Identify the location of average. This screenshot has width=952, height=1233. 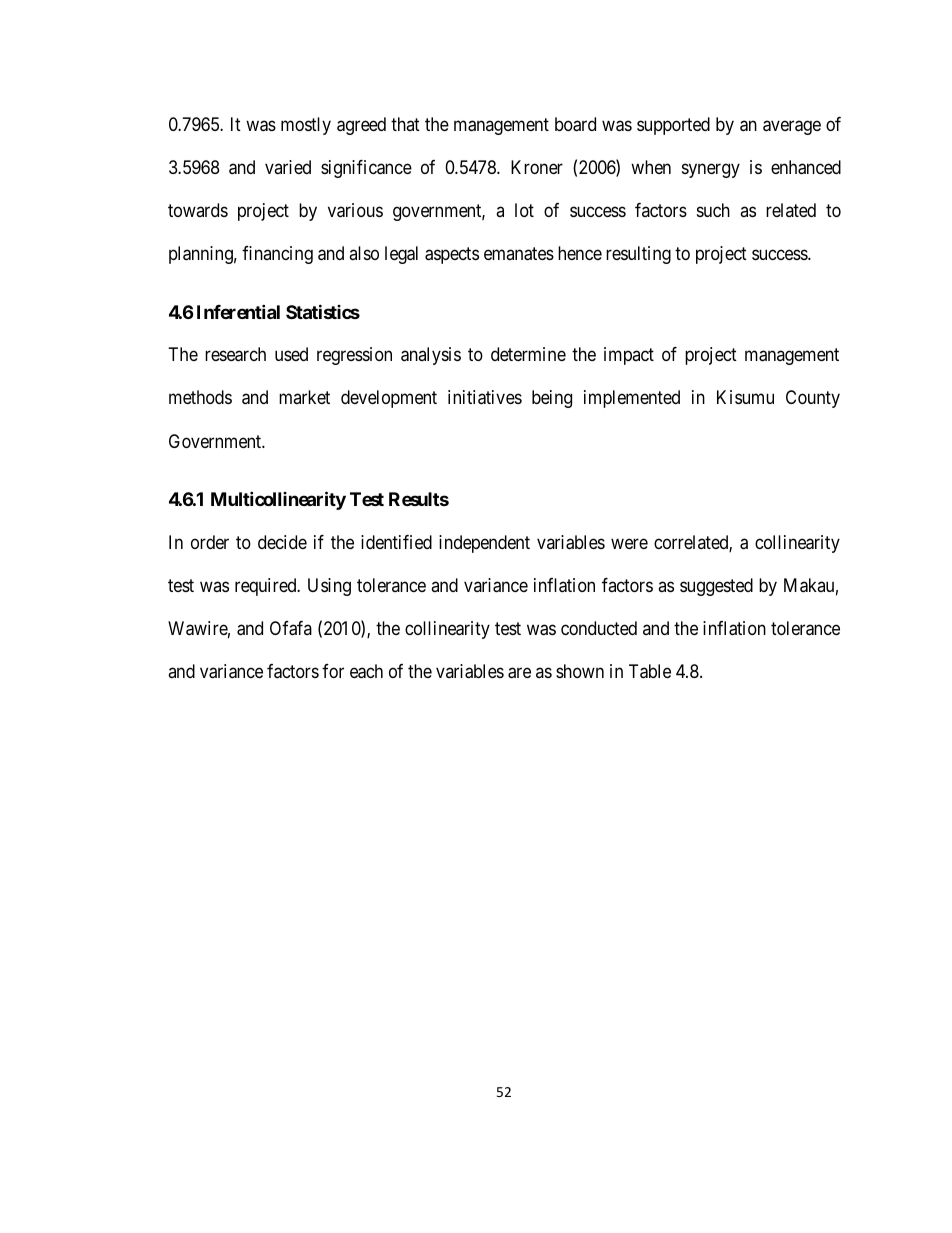
(792, 127).
